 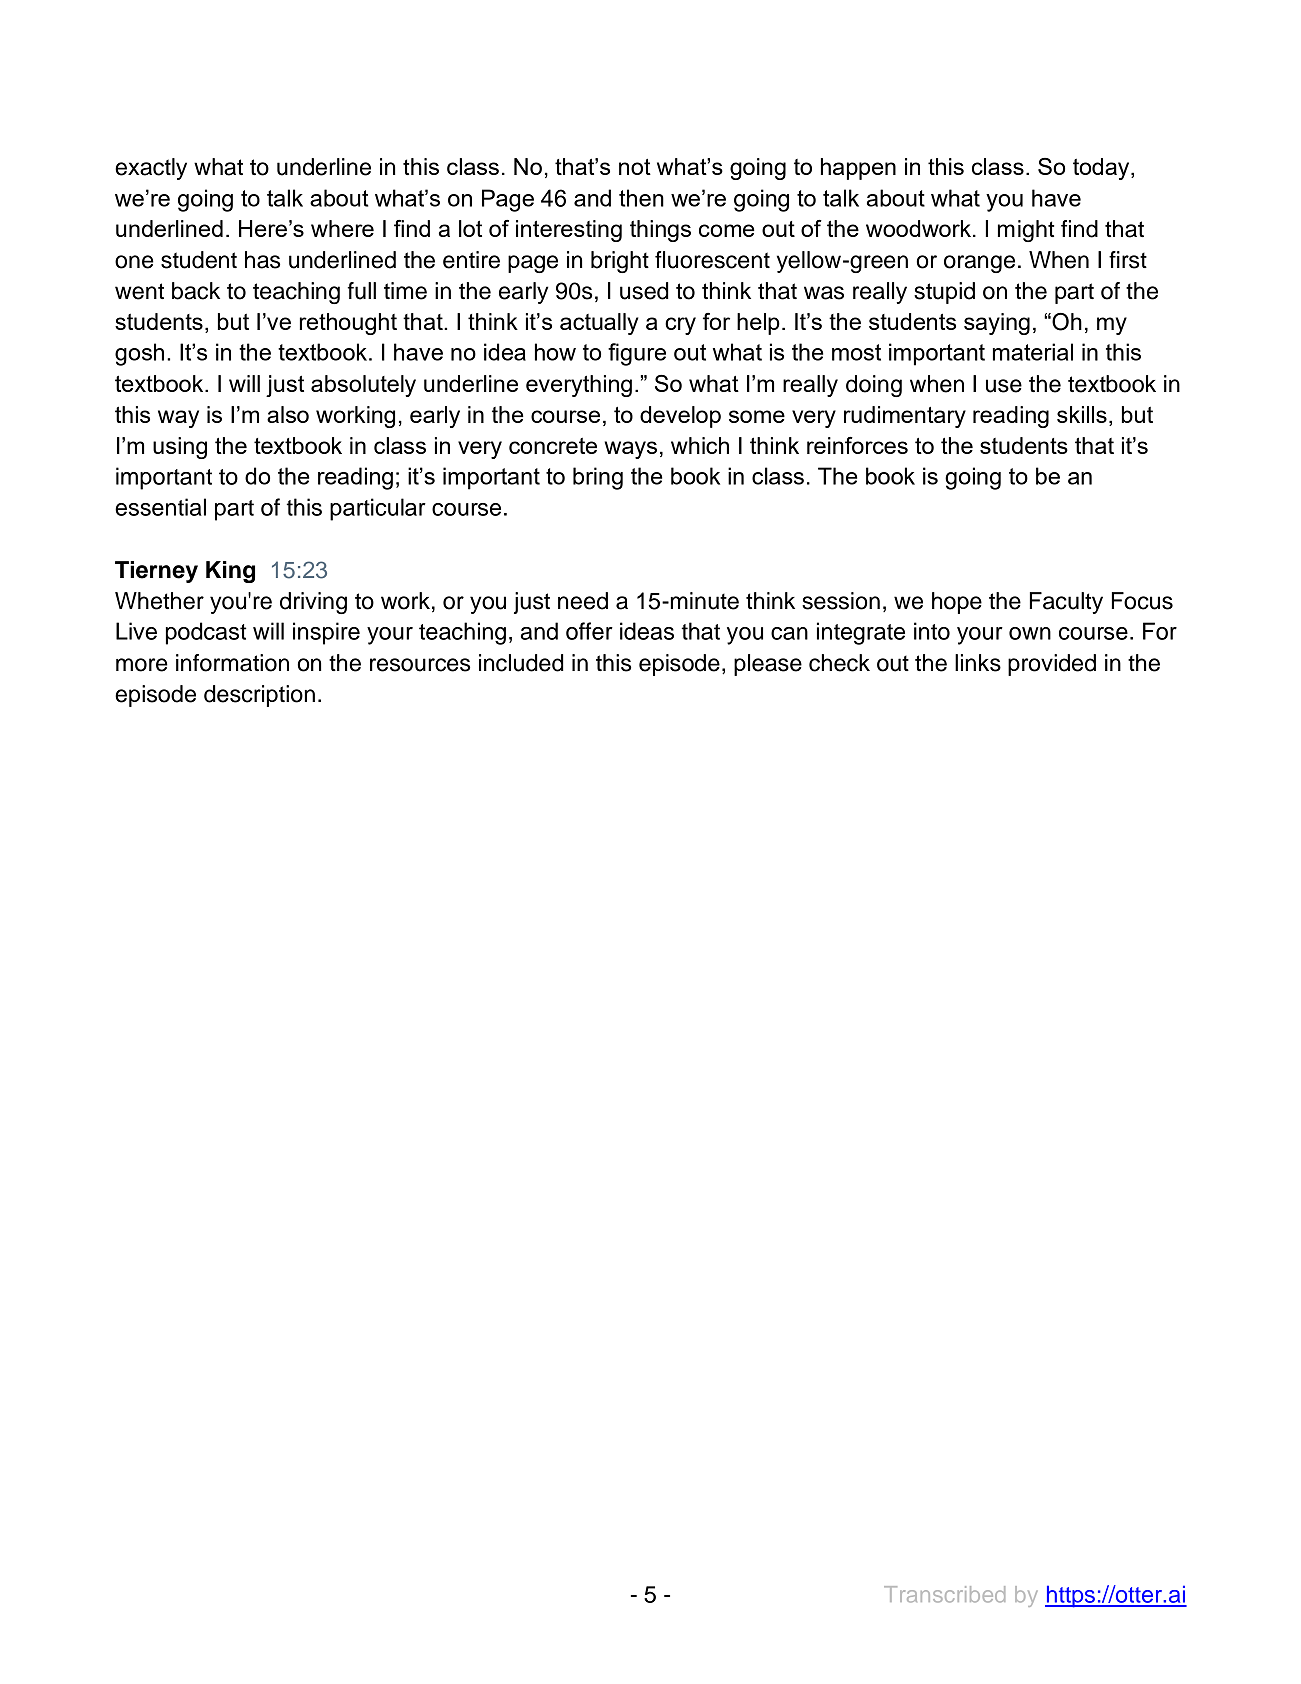 I want to click on more, so click(x=142, y=665).
